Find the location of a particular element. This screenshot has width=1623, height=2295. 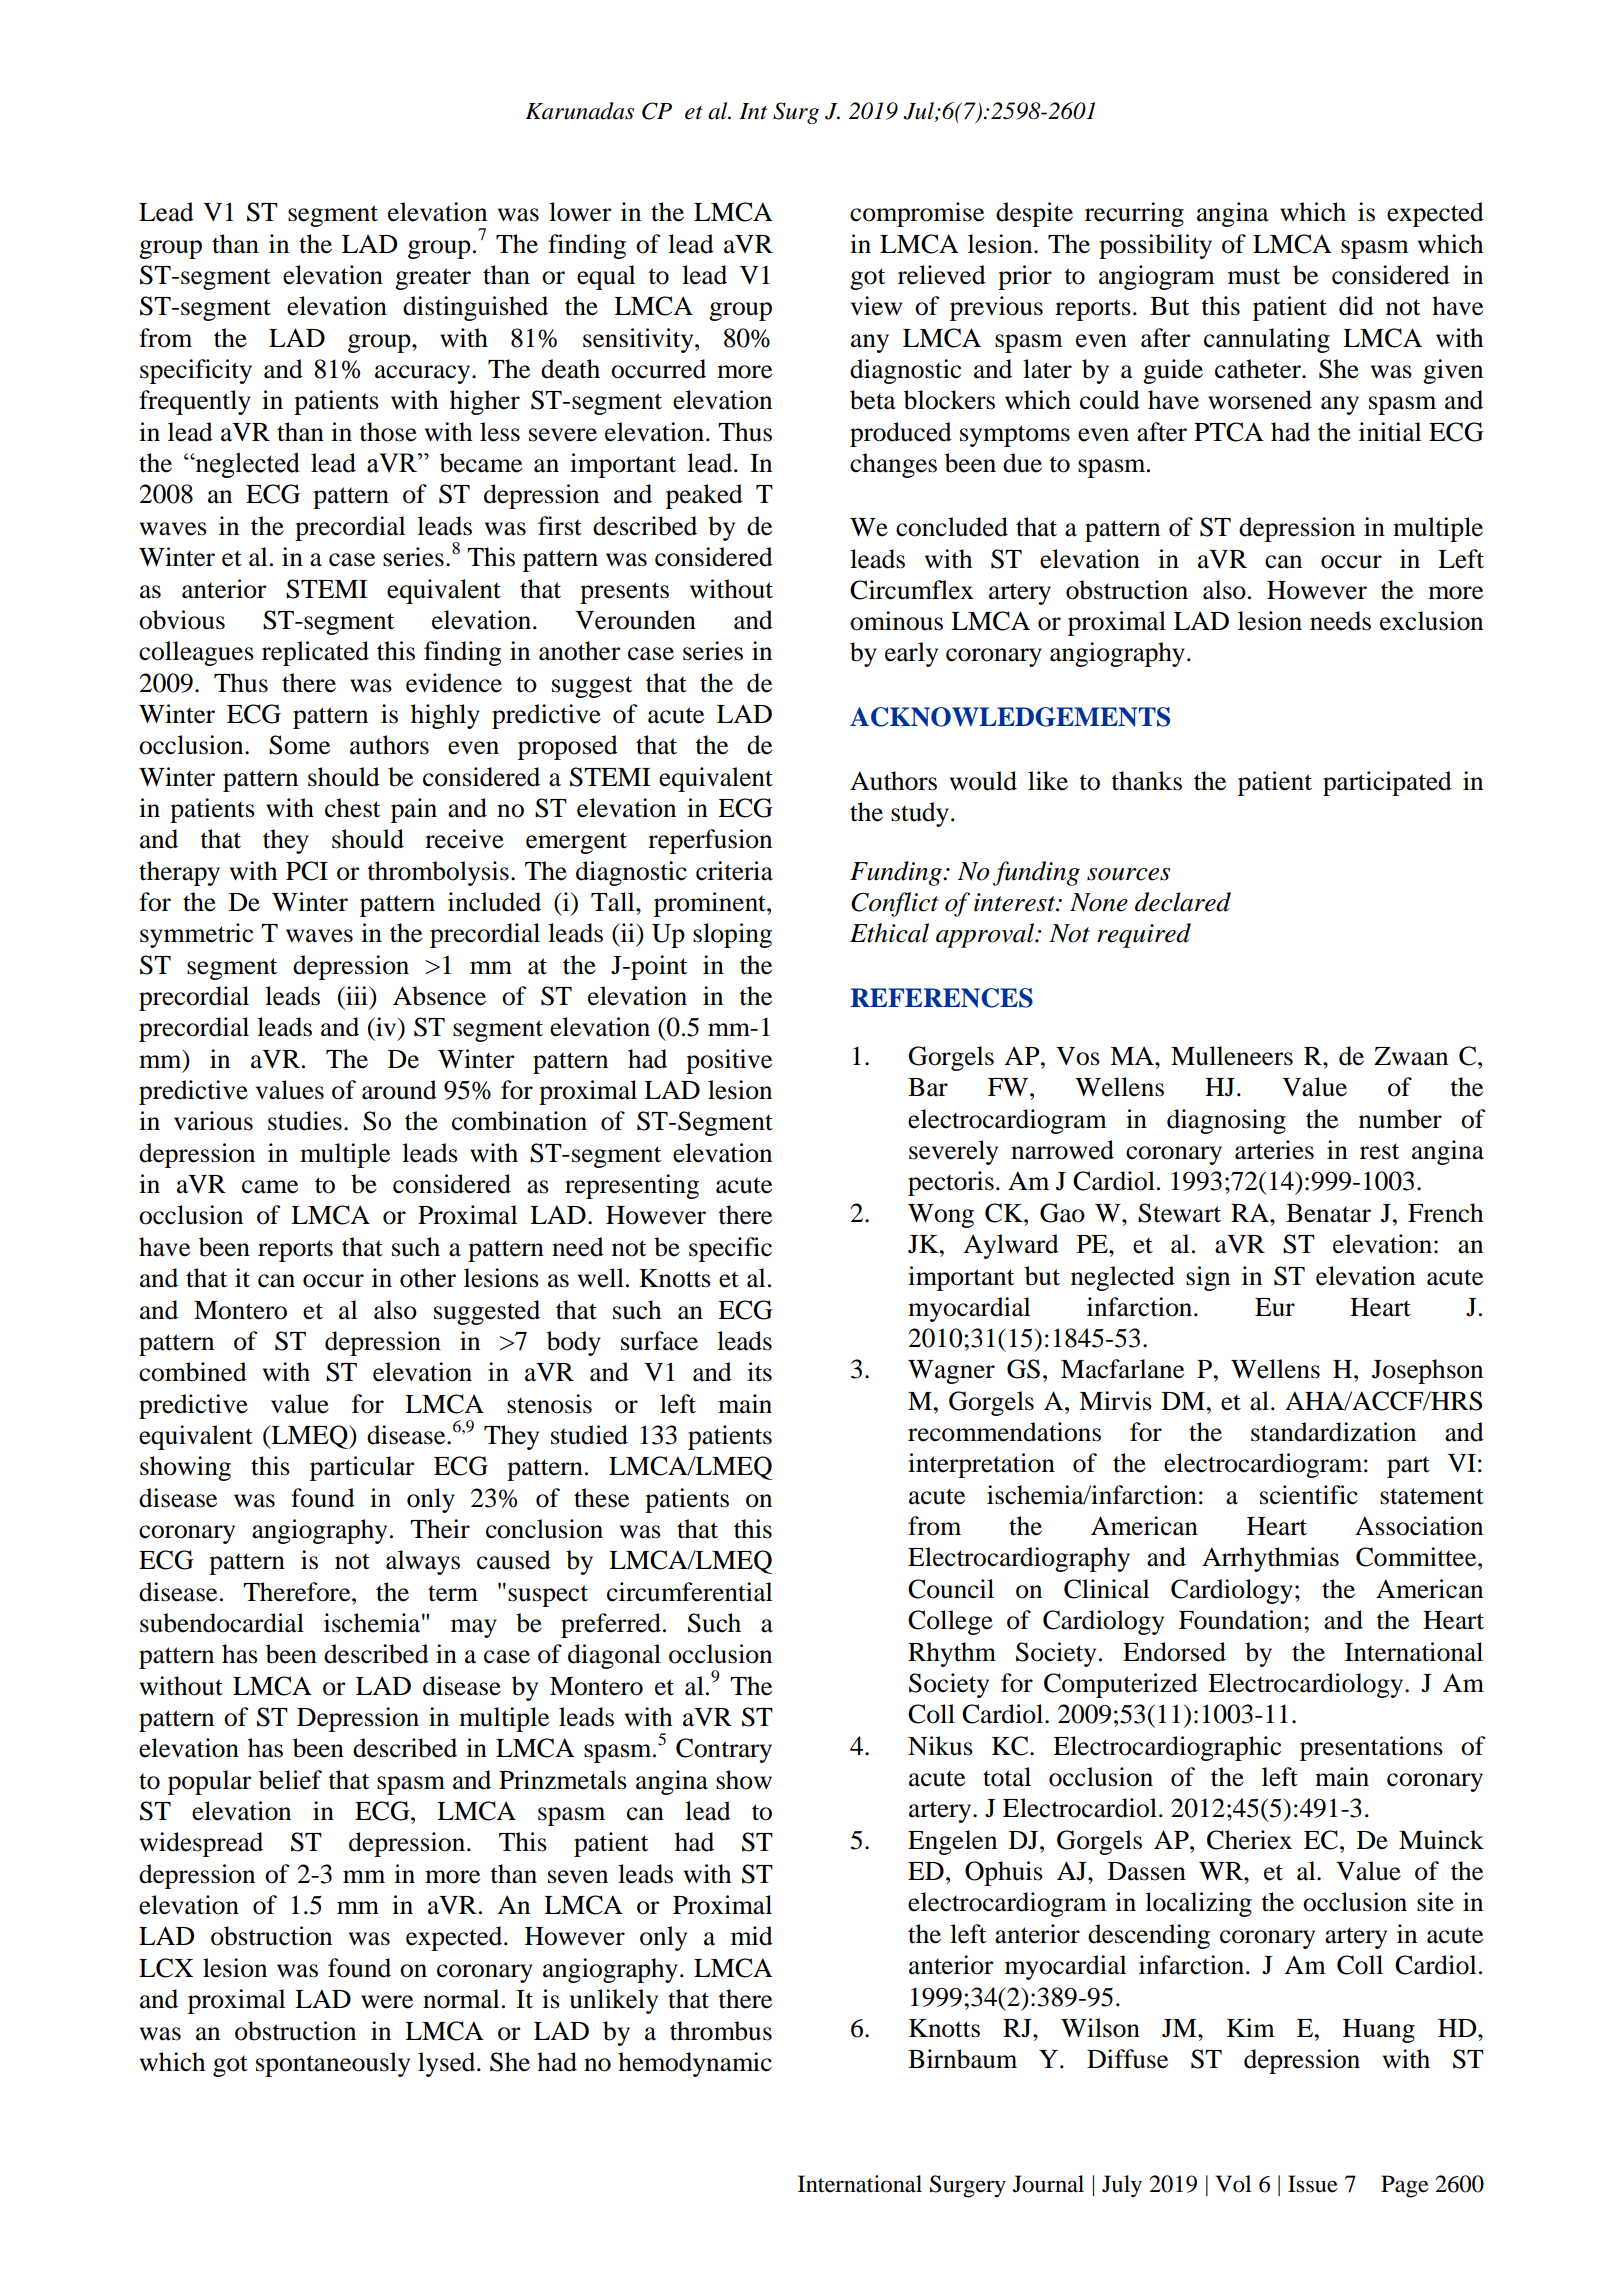

scientific is located at coordinates (1309, 1495).
